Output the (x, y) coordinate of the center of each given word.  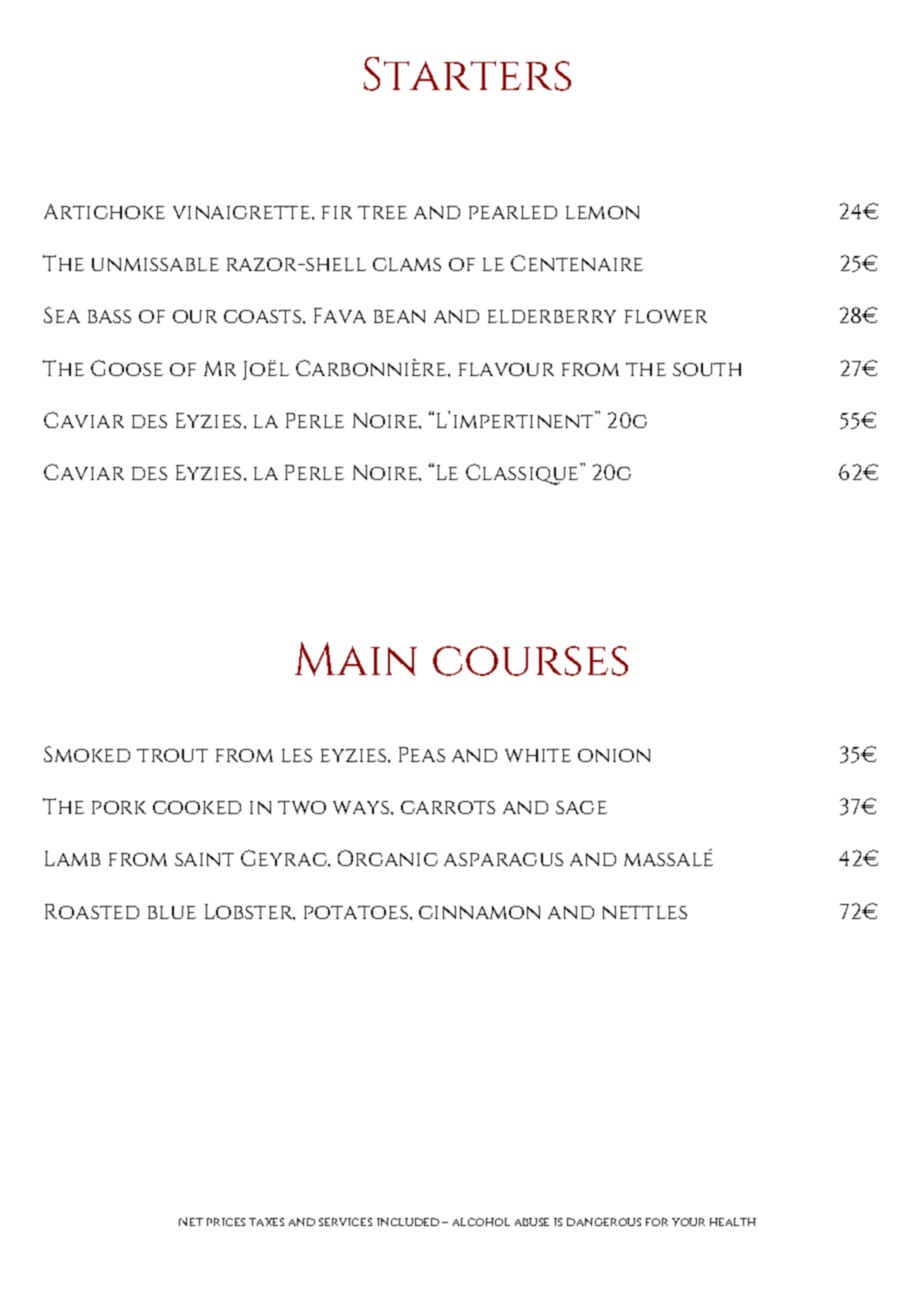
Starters (467, 74)
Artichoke (104, 211)
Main (356, 659)
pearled (513, 212)
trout (172, 755)
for (657, 1222)
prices (226, 1222)
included (408, 1222)
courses (530, 661)
